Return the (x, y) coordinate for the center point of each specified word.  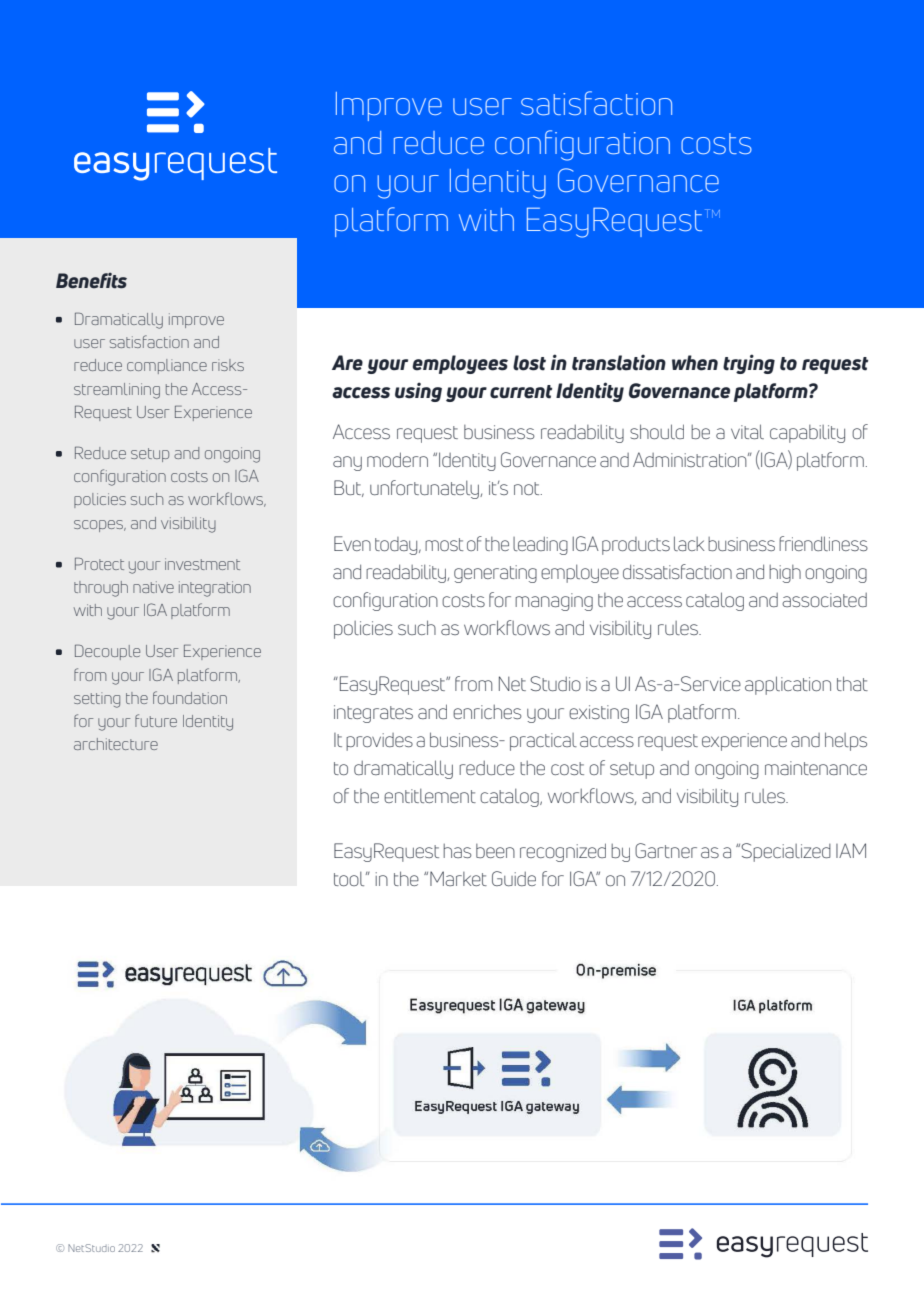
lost (529, 363)
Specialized (786, 852)
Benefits (91, 280)
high (785, 574)
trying (749, 364)
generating (495, 574)
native (153, 587)
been (495, 851)
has (457, 851)
